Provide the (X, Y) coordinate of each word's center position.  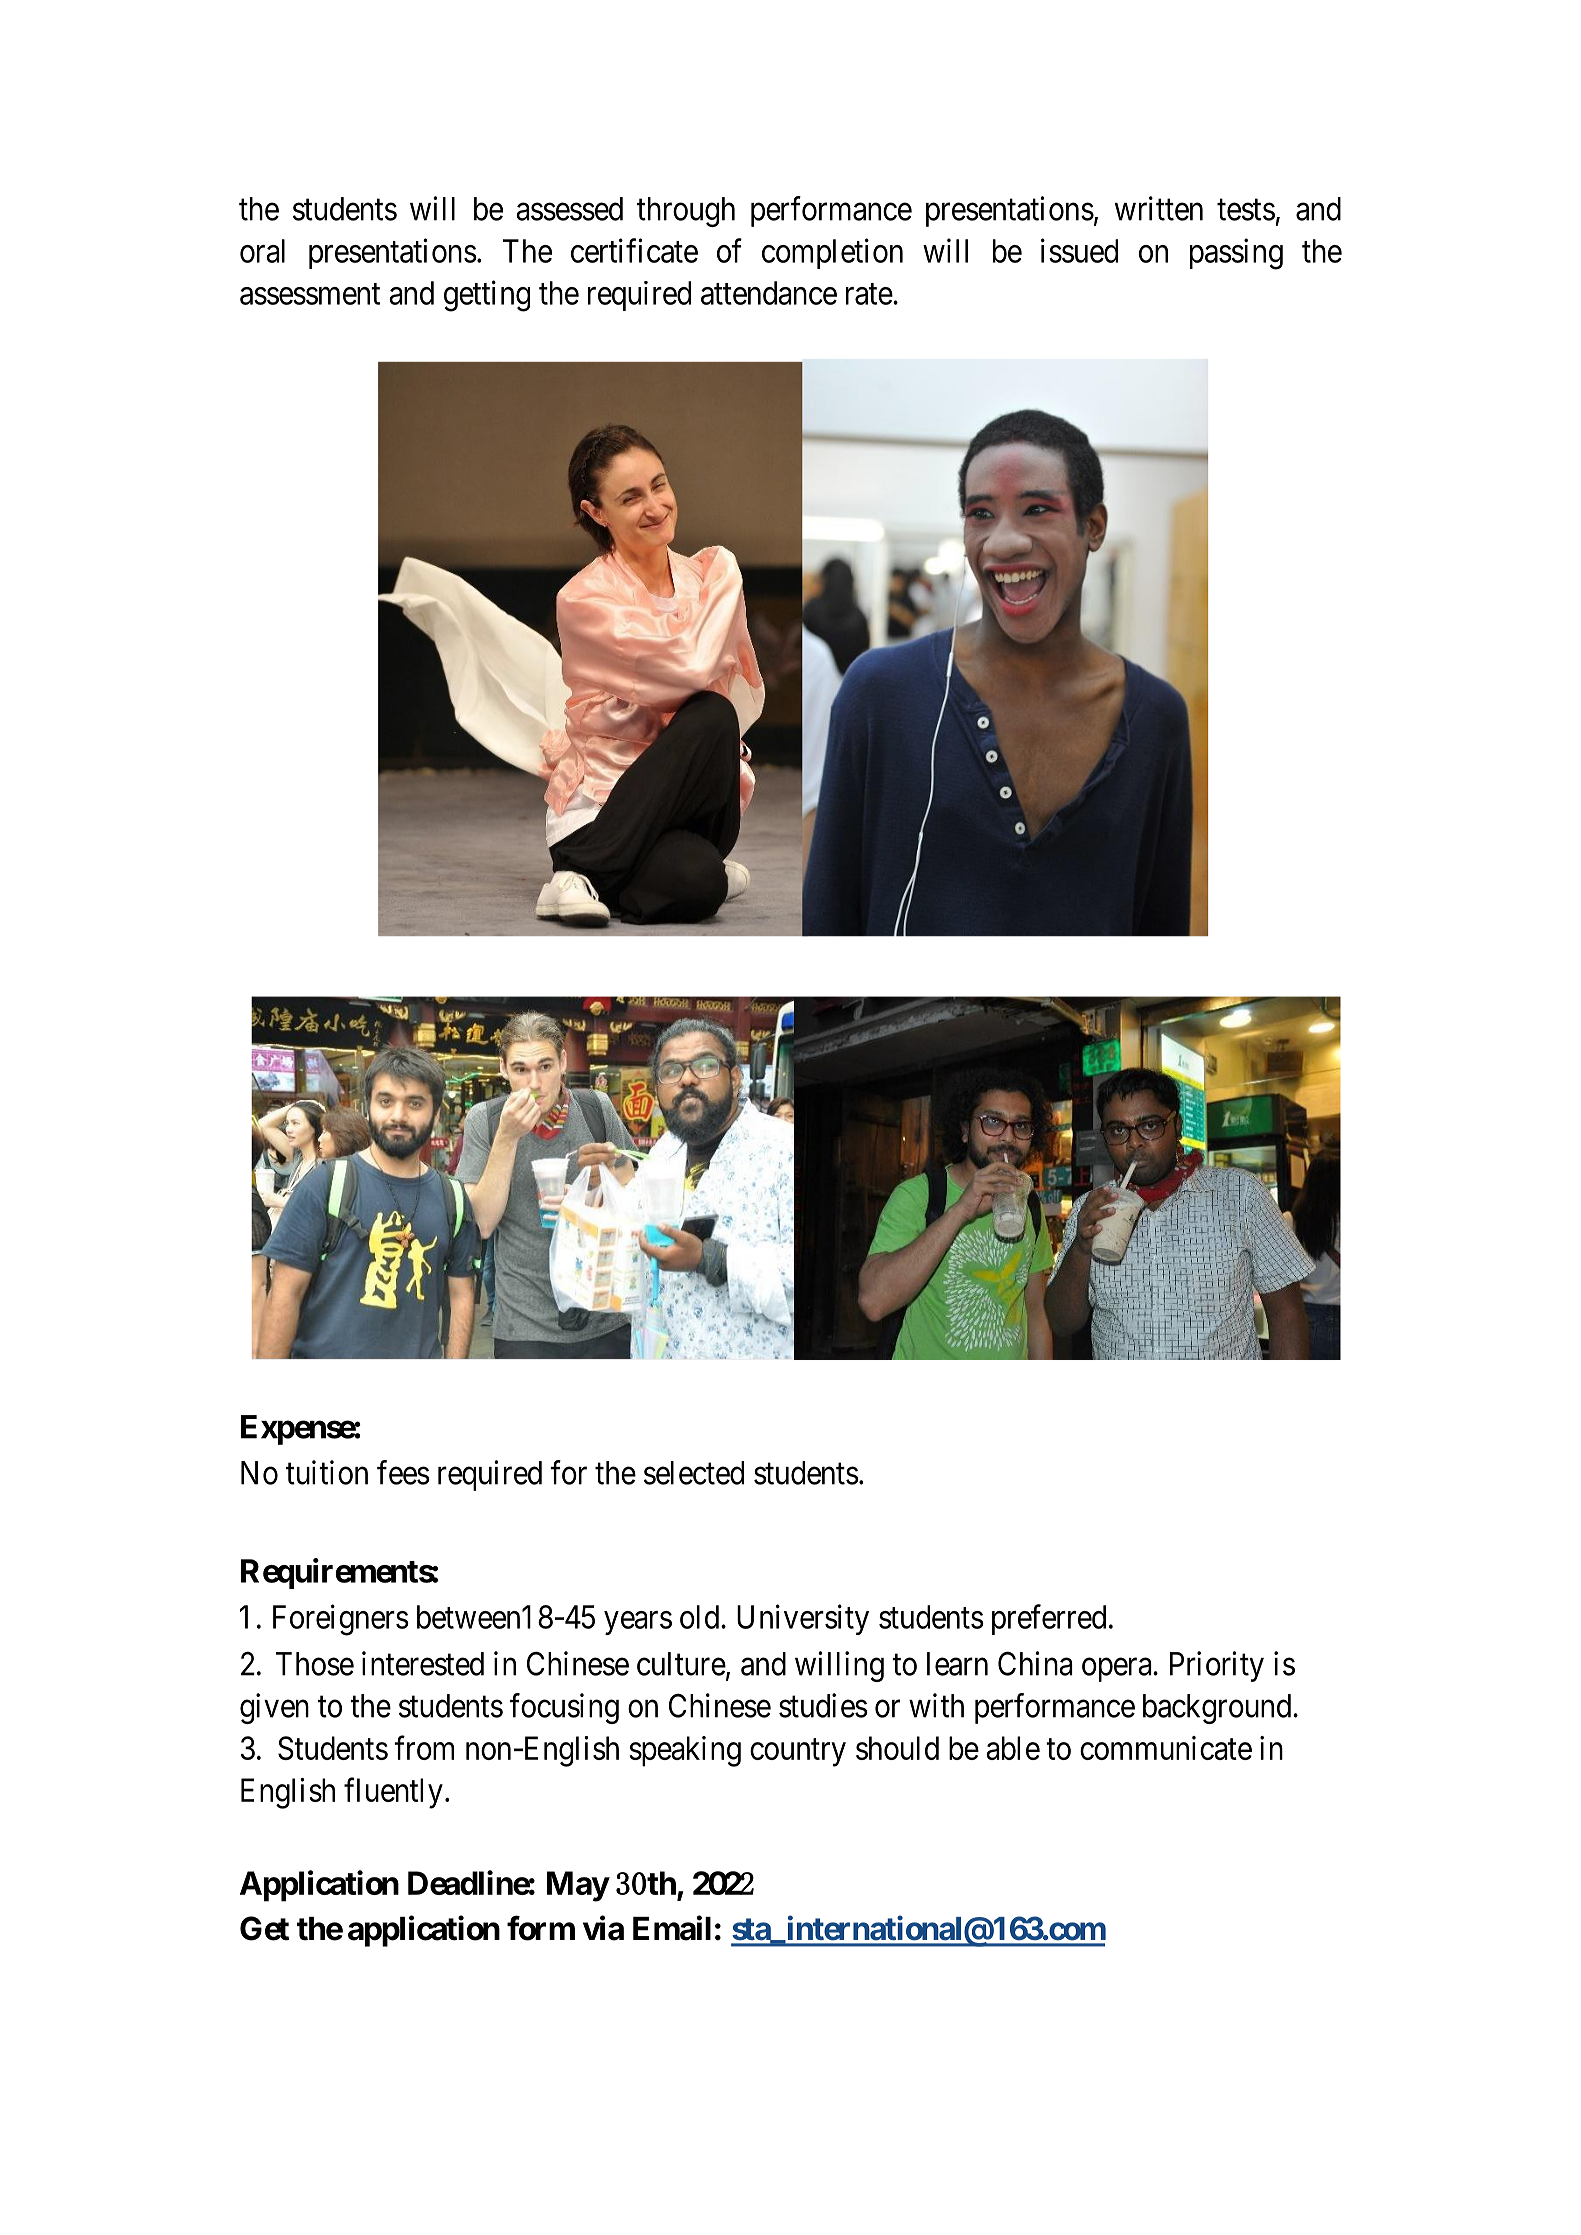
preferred (1049, 1619)
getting (487, 296)
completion (832, 253)
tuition (327, 1472)
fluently (393, 1793)
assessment (310, 294)
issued (1079, 250)
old (701, 1617)
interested (423, 1663)
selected (694, 1473)
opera (1118, 1670)
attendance (769, 293)
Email (672, 1928)
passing (1236, 254)
